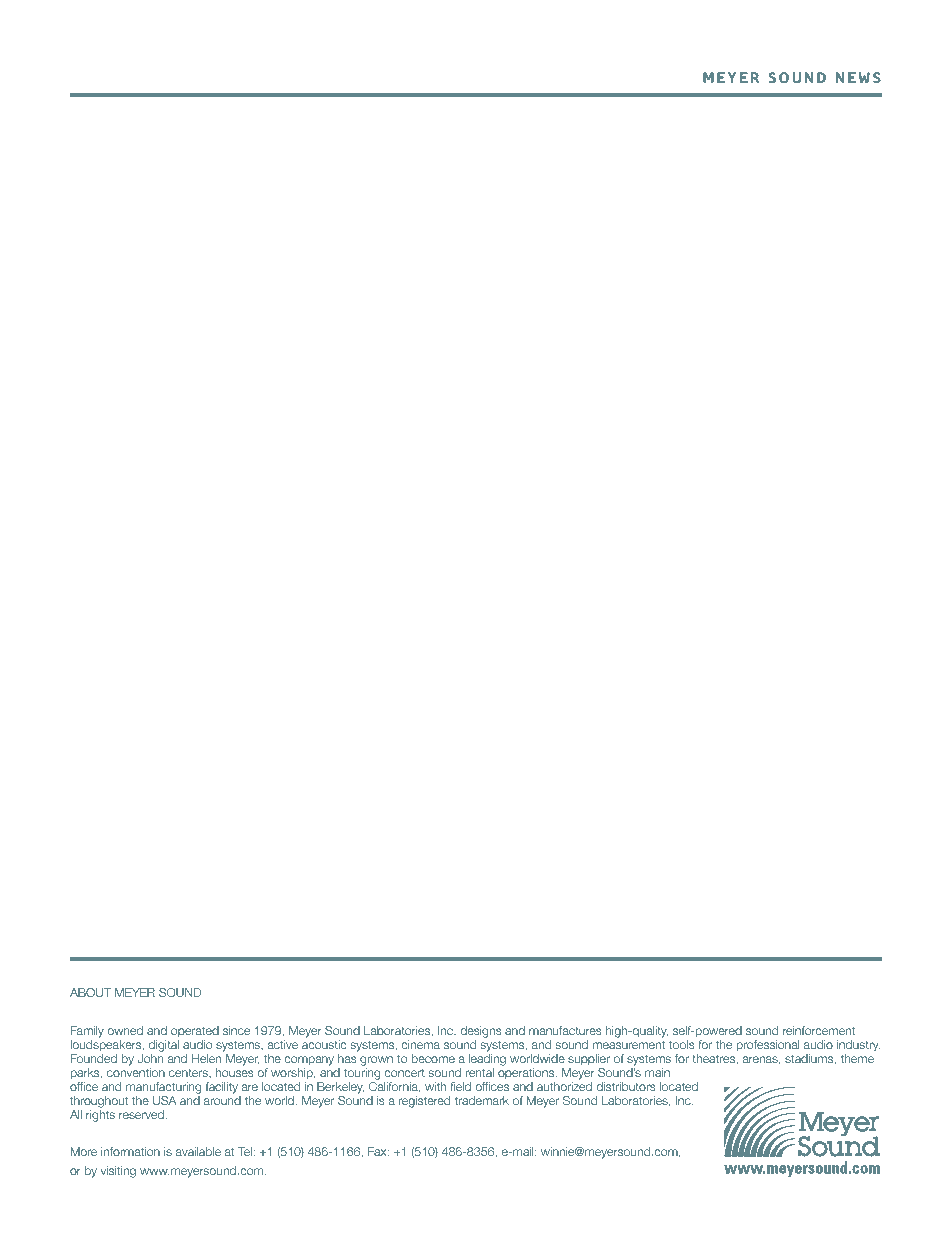 Image resolution: width=952 pixels, height=1233 pixels. I want to click on reinforcement, so click(819, 1030).
